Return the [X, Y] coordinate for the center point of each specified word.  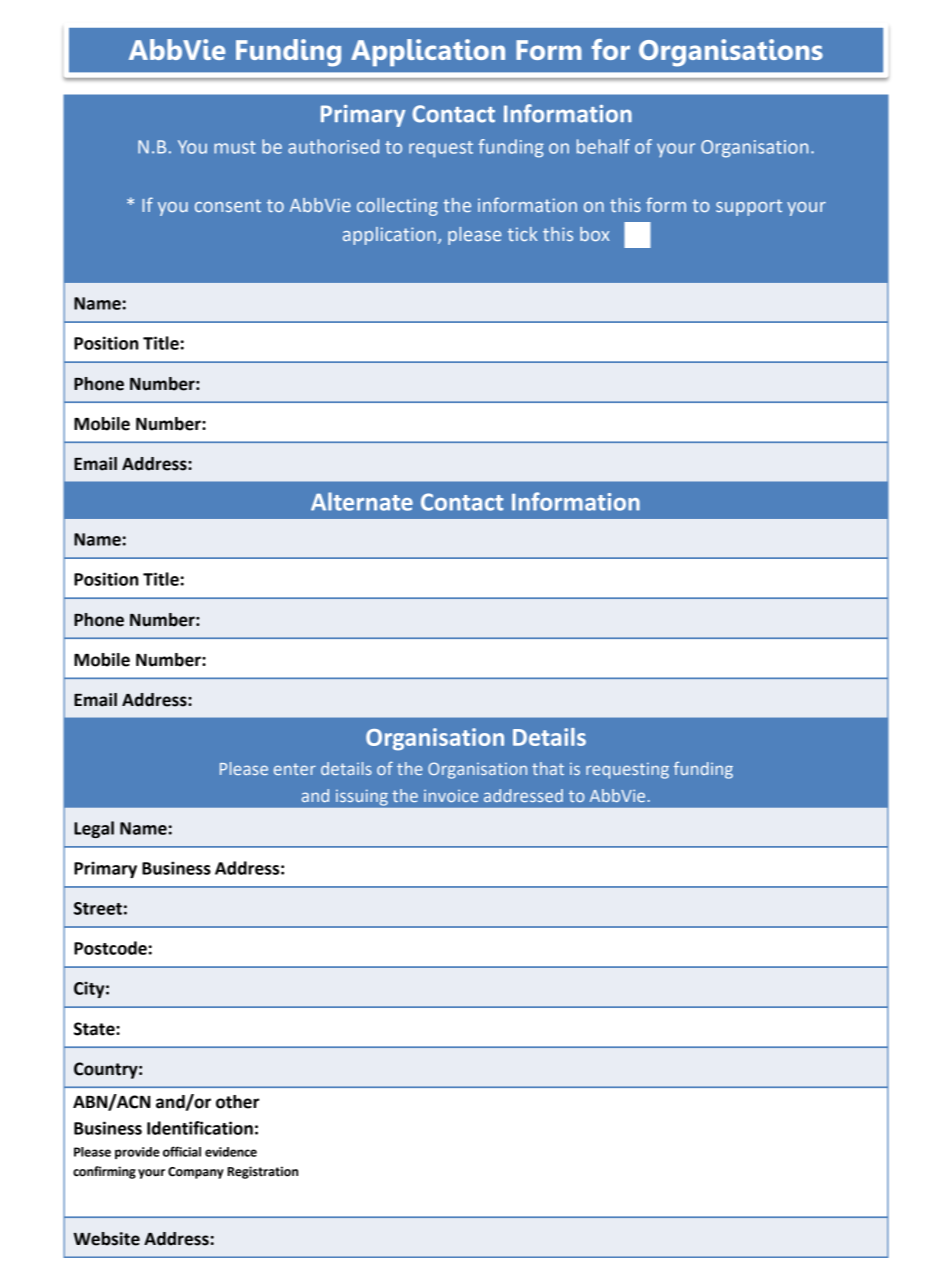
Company [196, 1173]
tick [523, 234]
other [237, 1102]
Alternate [362, 501]
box [595, 234]
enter [295, 769]
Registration [262, 1172]
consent [228, 205]
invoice [451, 796]
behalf [603, 146]
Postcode [110, 948]
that [548, 768]
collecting [397, 207]
